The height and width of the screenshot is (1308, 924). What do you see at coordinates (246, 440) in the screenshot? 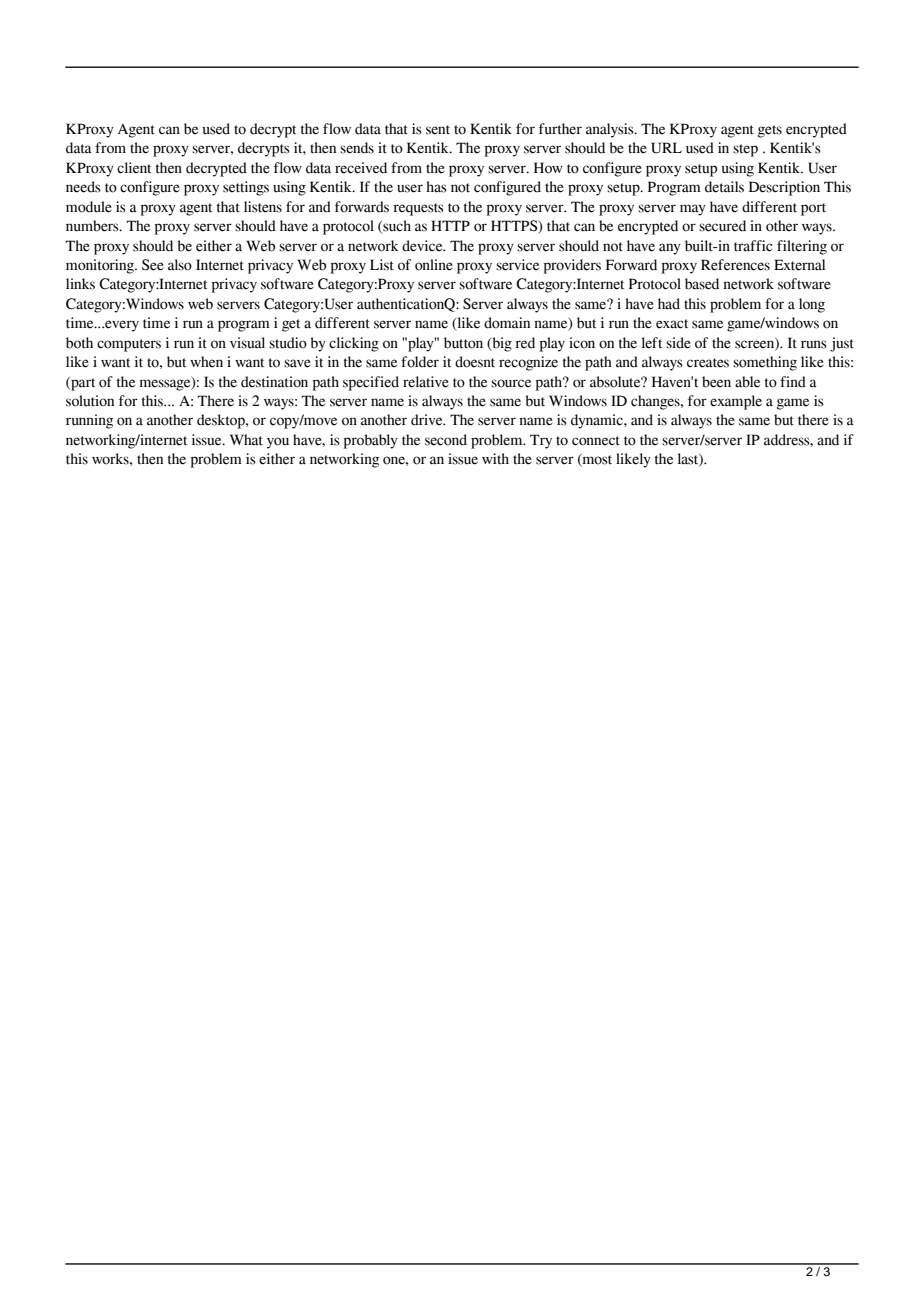
I see `What` at bounding box center [246, 440].
